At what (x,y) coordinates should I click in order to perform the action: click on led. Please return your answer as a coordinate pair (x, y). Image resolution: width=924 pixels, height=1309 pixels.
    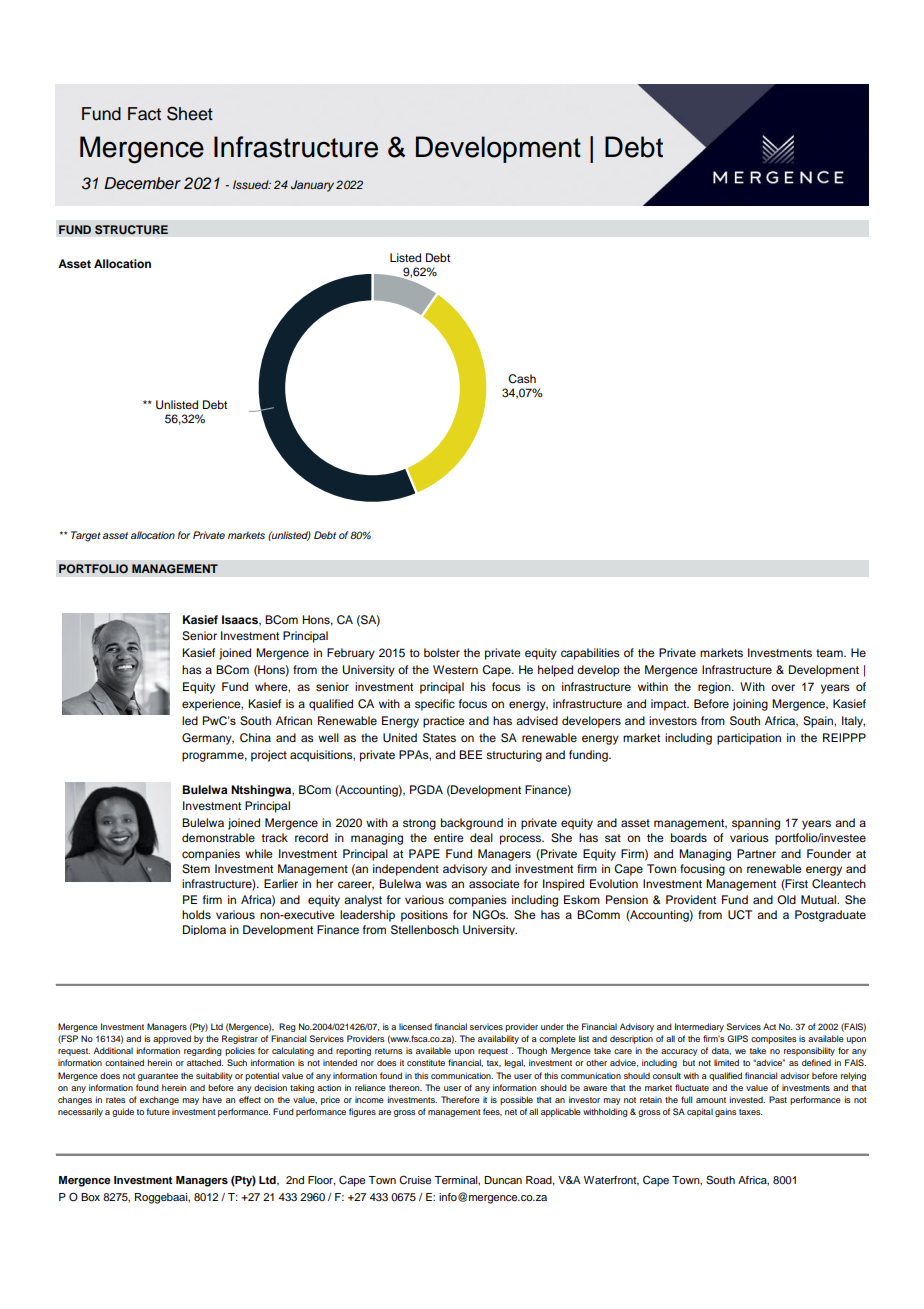
    Looking at the image, I should click on (190, 720).
